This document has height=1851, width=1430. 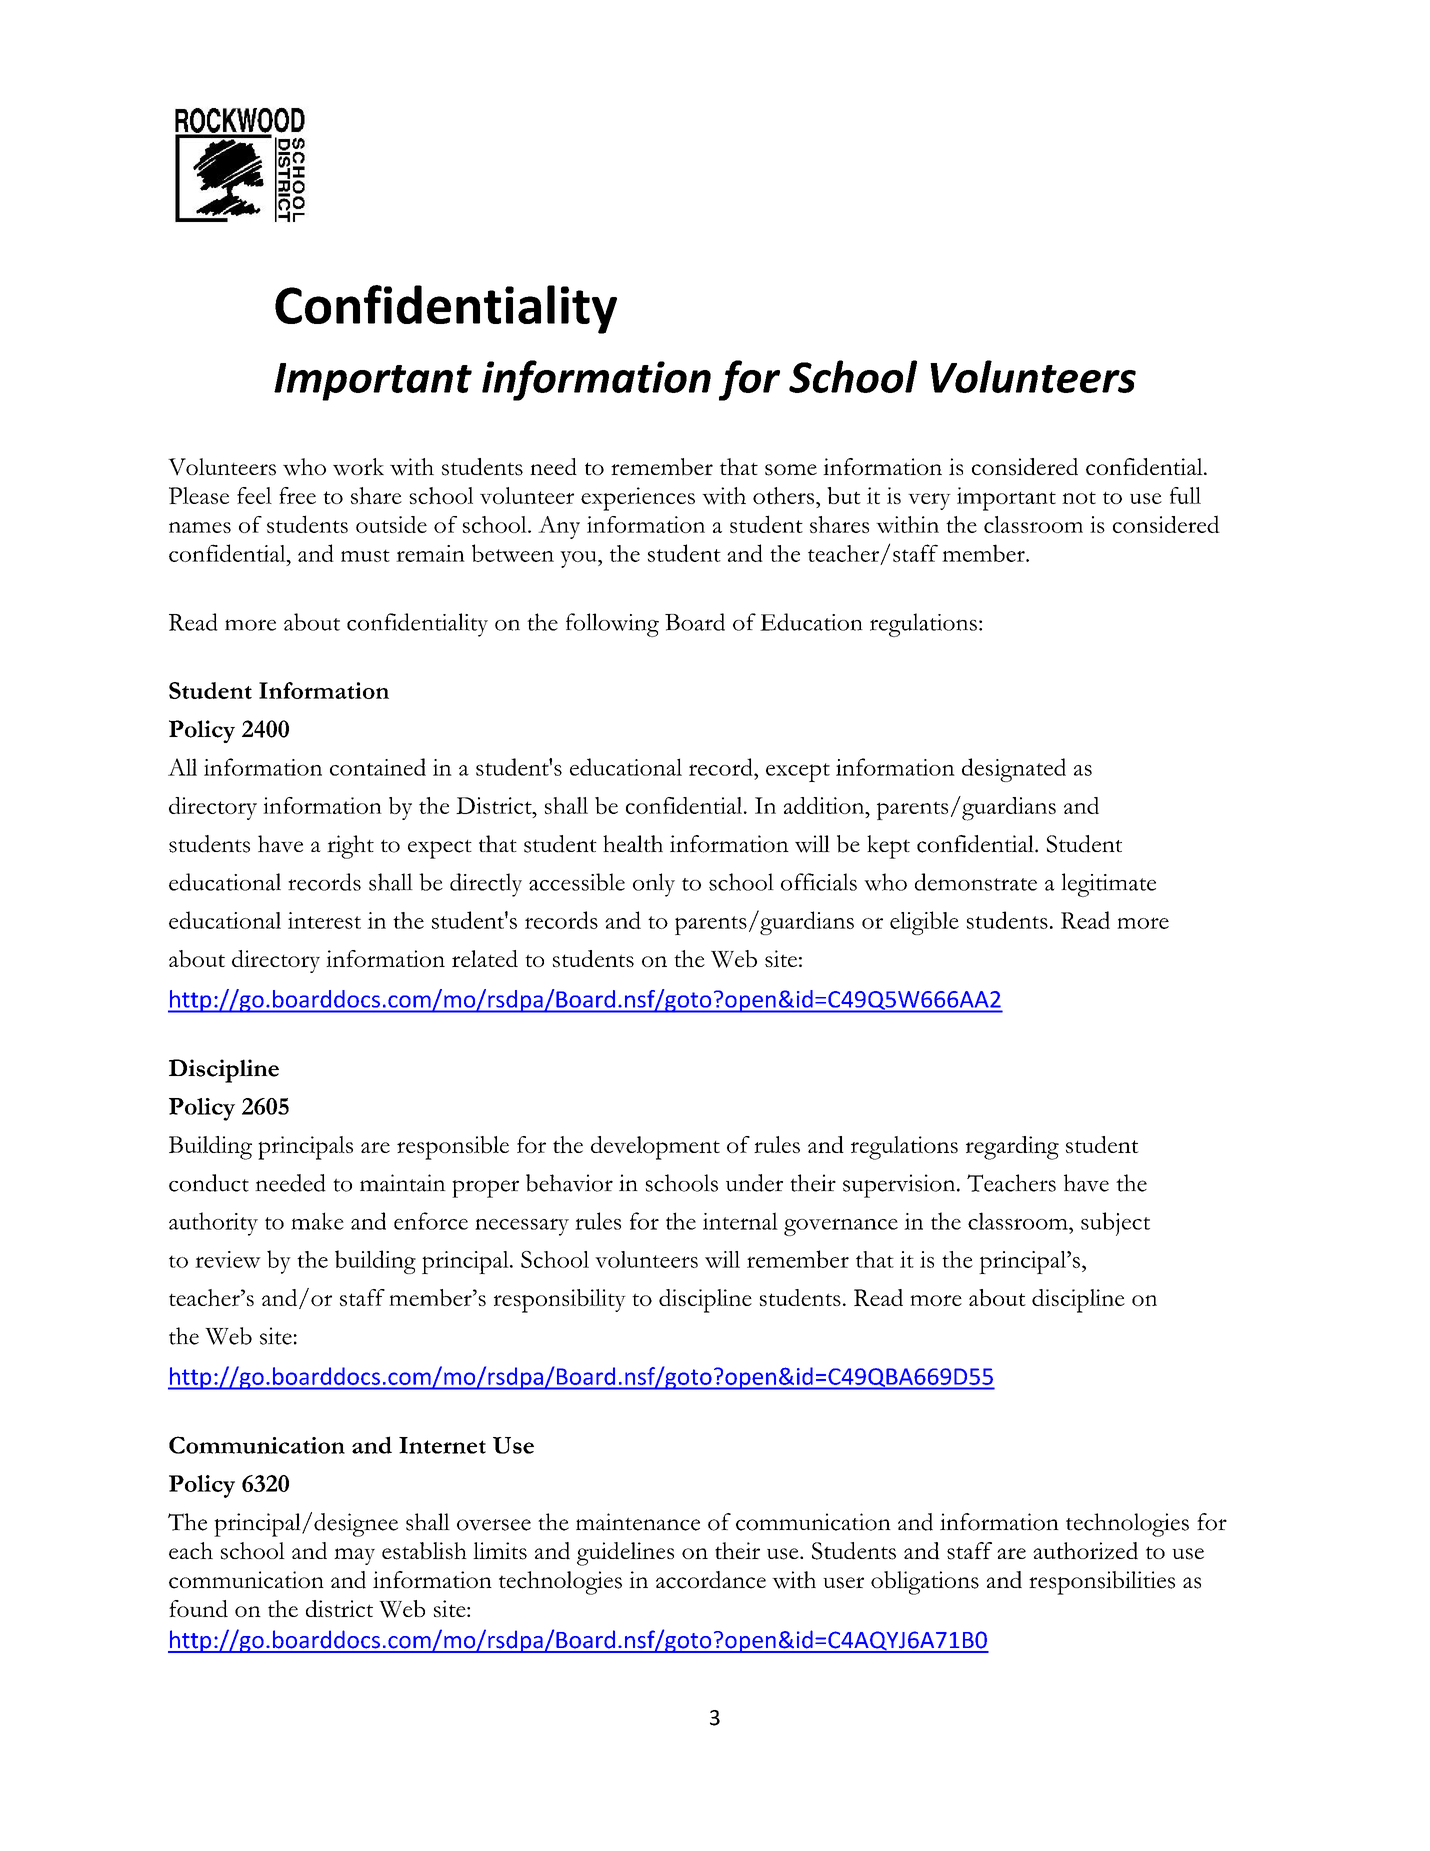 What do you see at coordinates (798, 772) in the document?
I see `except` at bounding box center [798, 772].
